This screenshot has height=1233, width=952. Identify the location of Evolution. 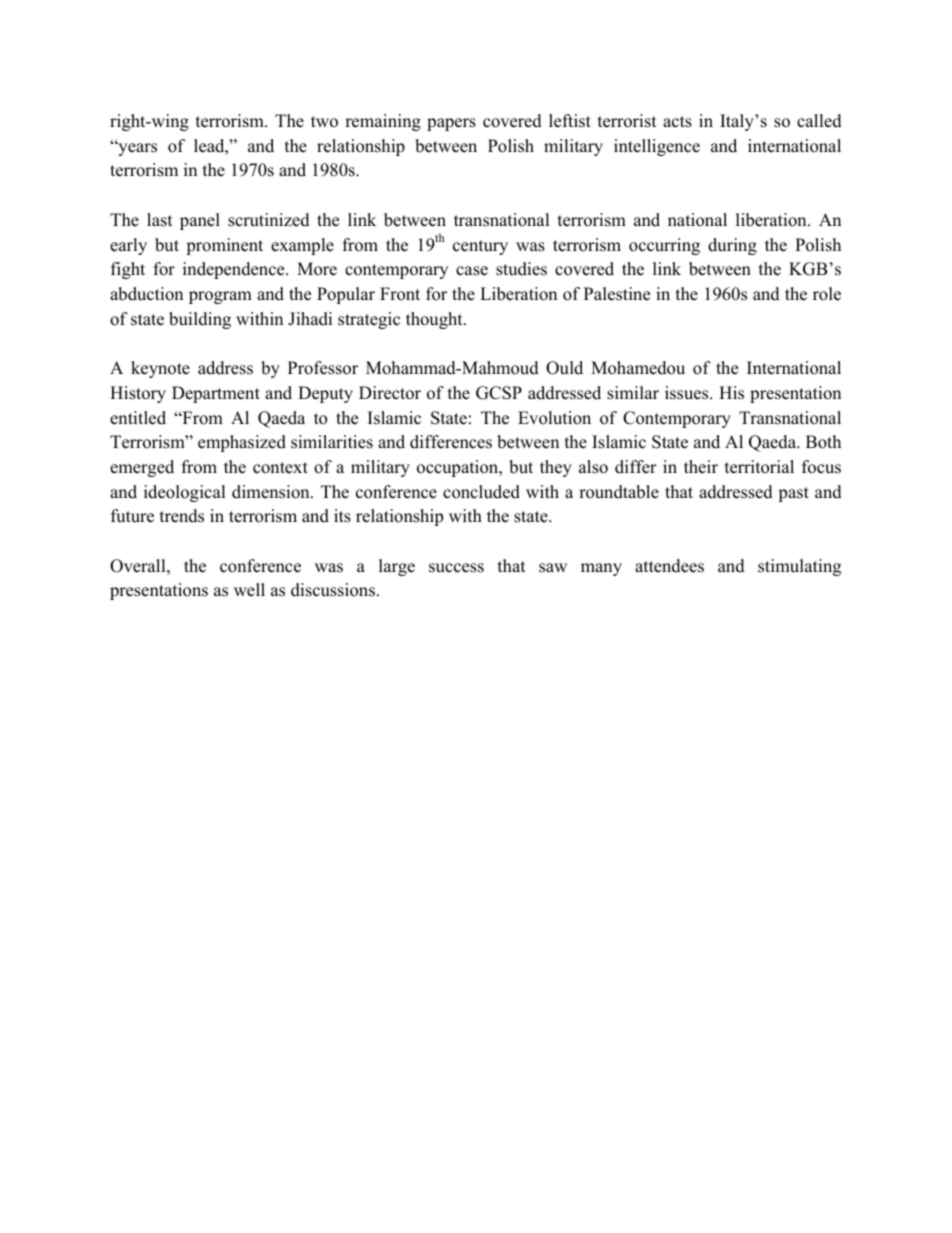
(554, 418).
